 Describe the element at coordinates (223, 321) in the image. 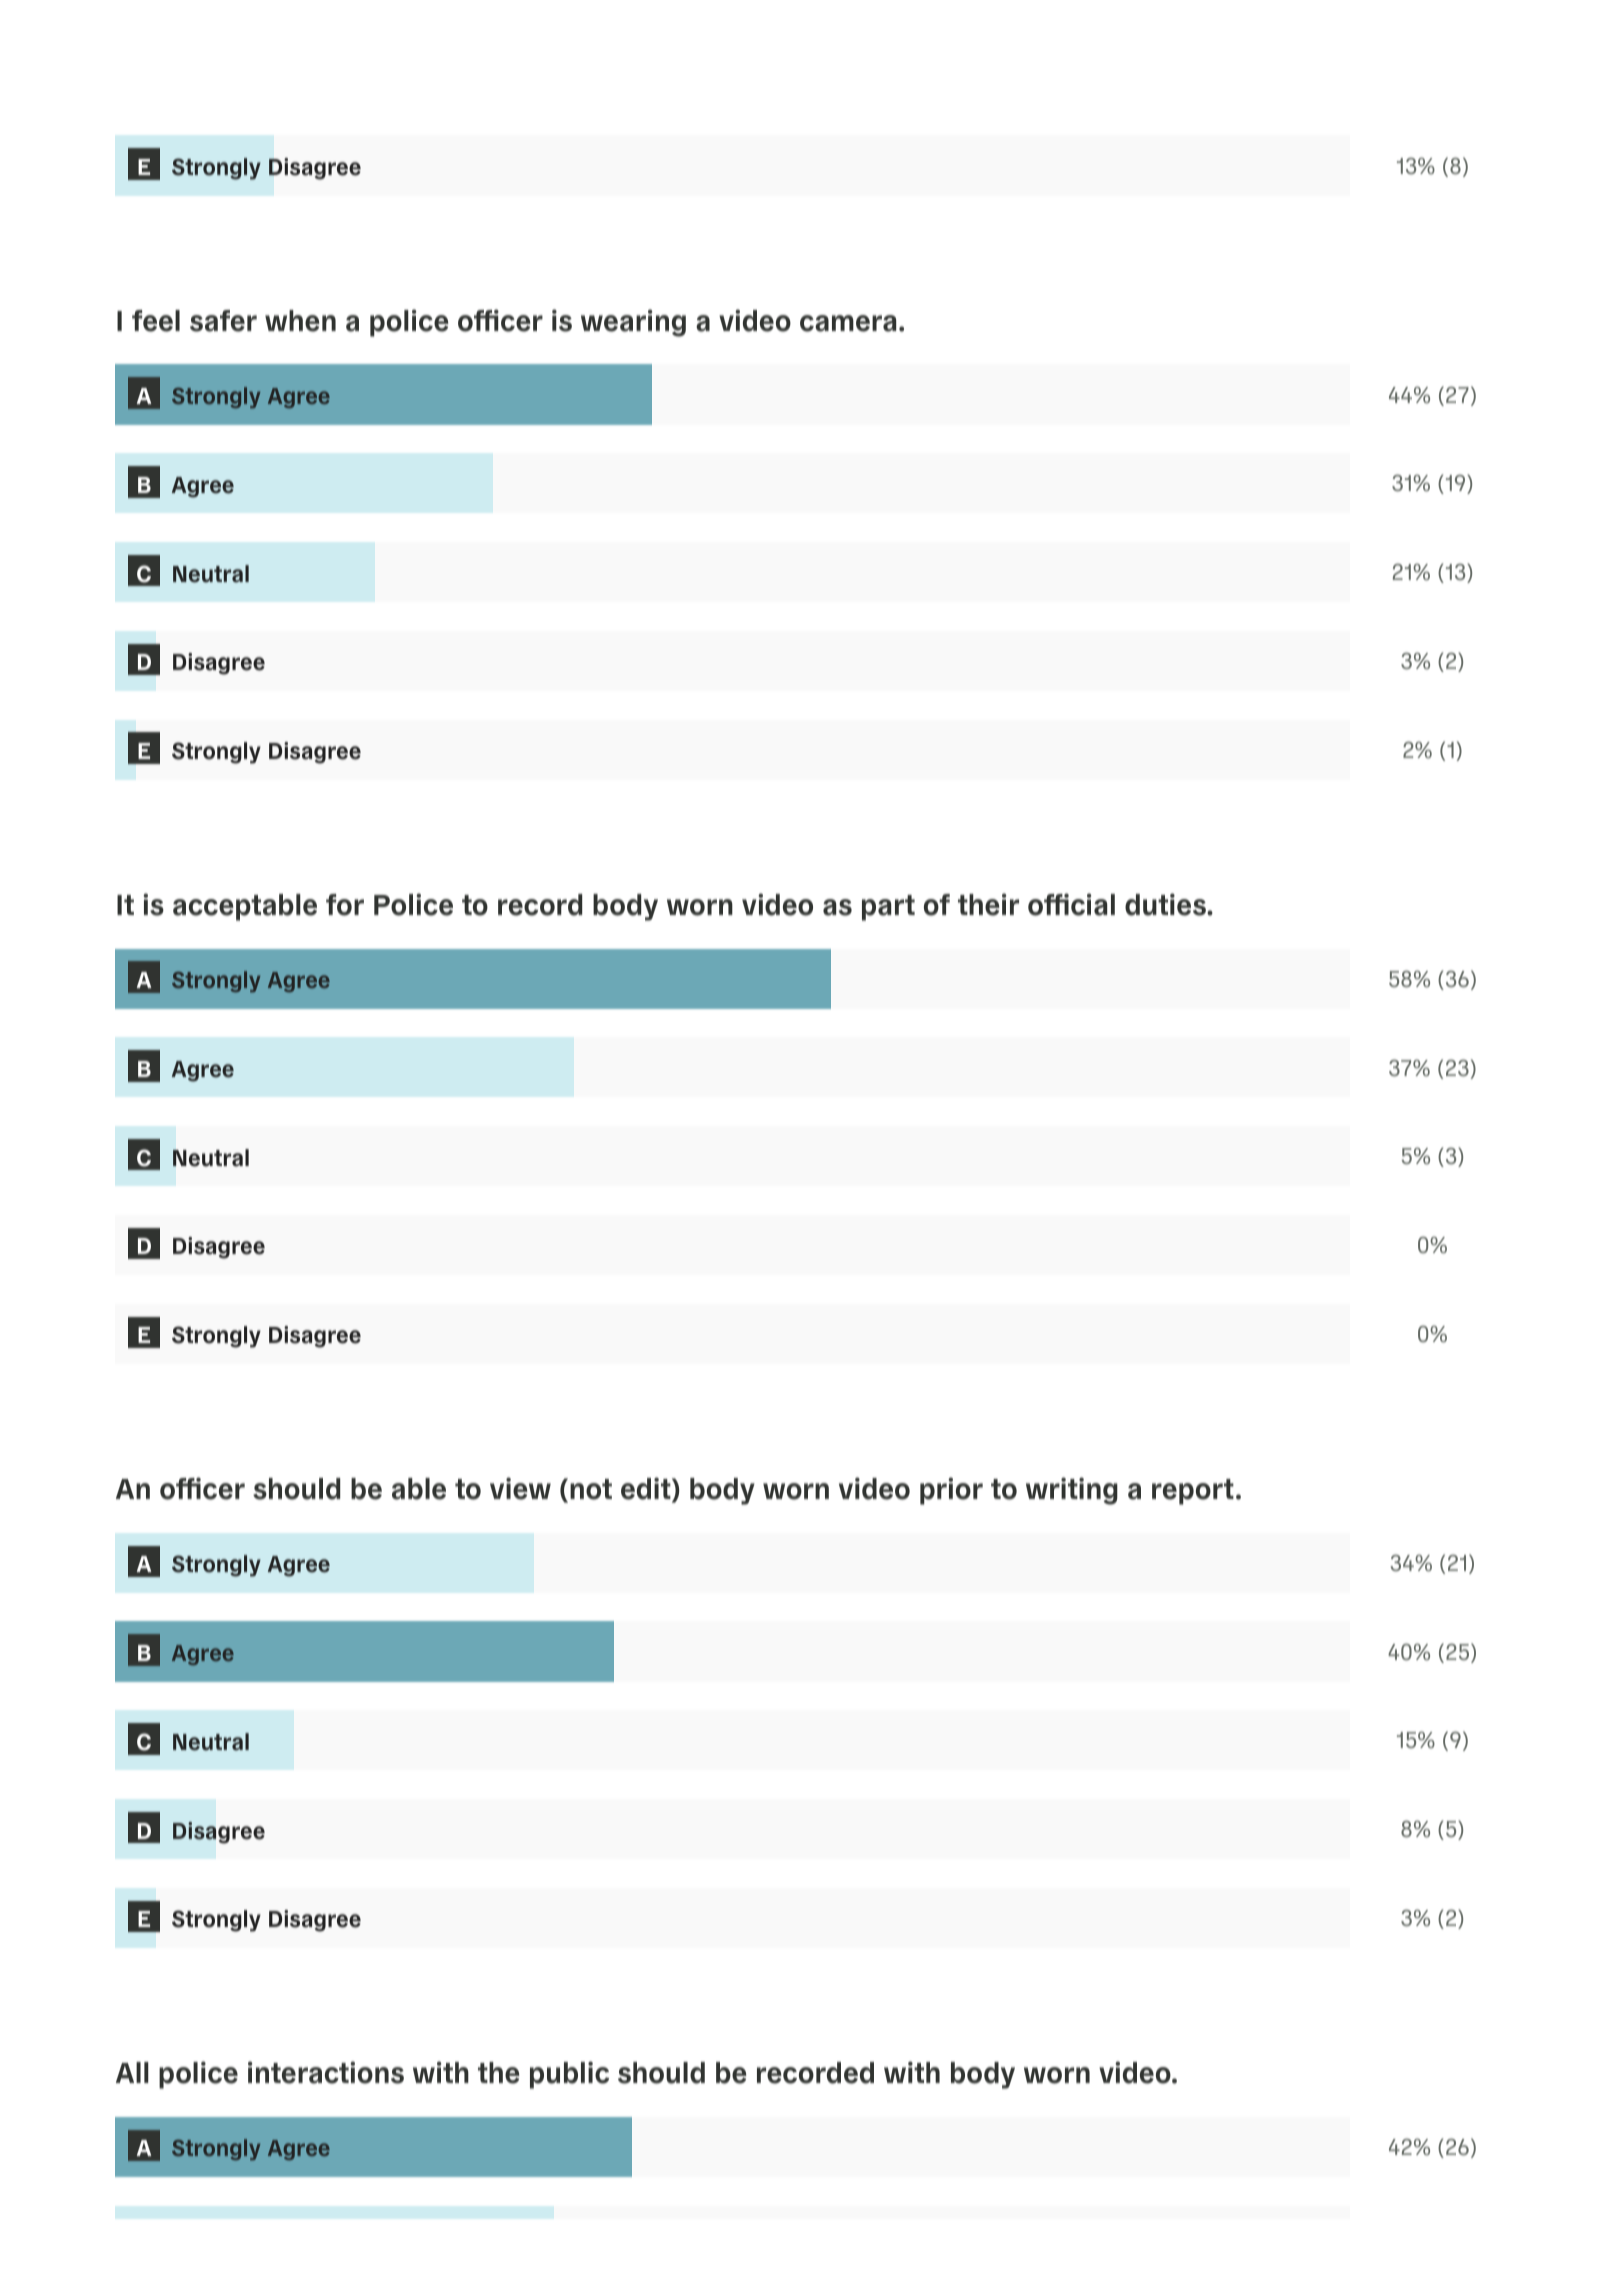

I see `safer` at that location.
